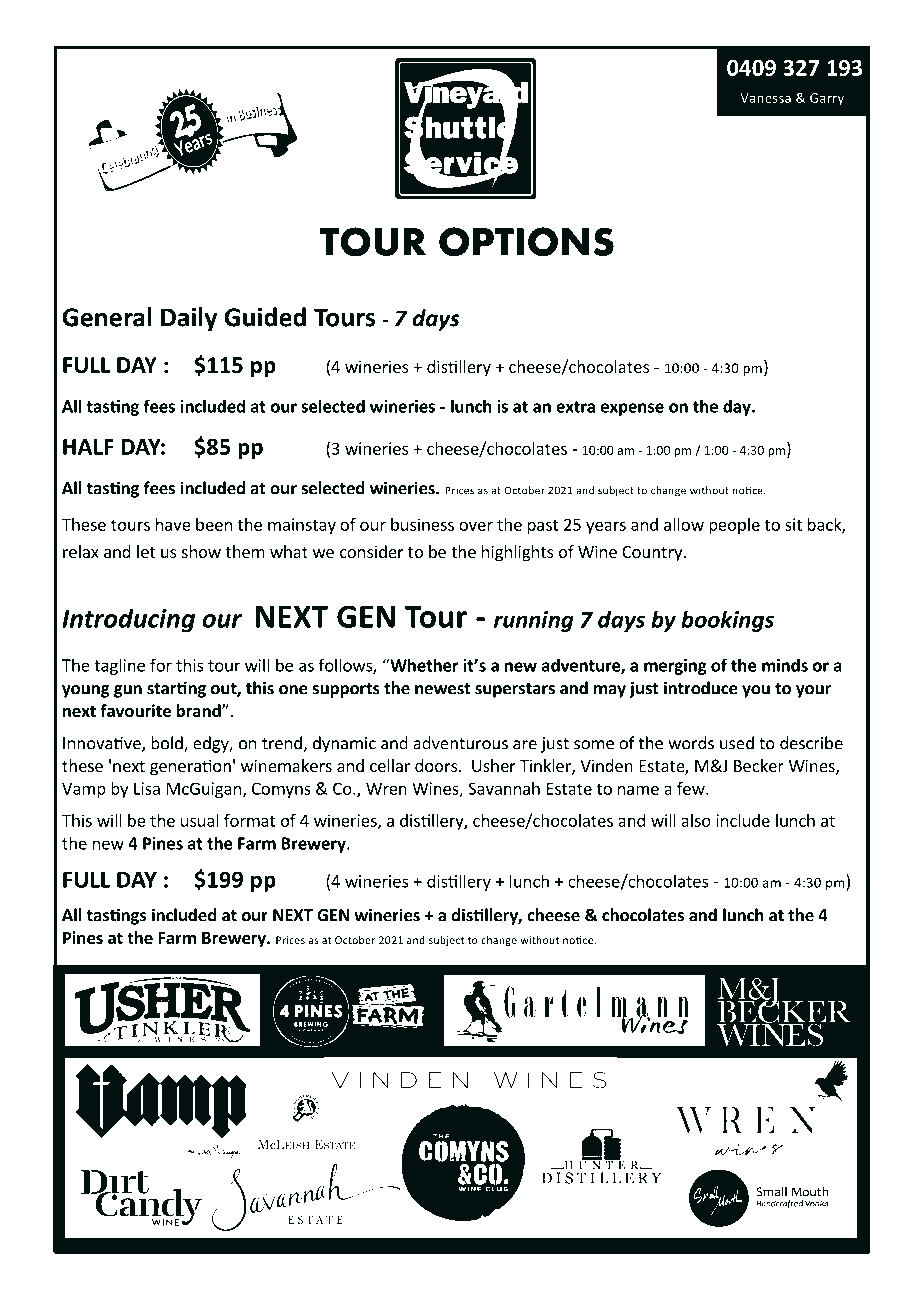 The height and width of the page is (1308, 924). Describe the element at coordinates (106, 317) in the page. I see `General` at that location.
